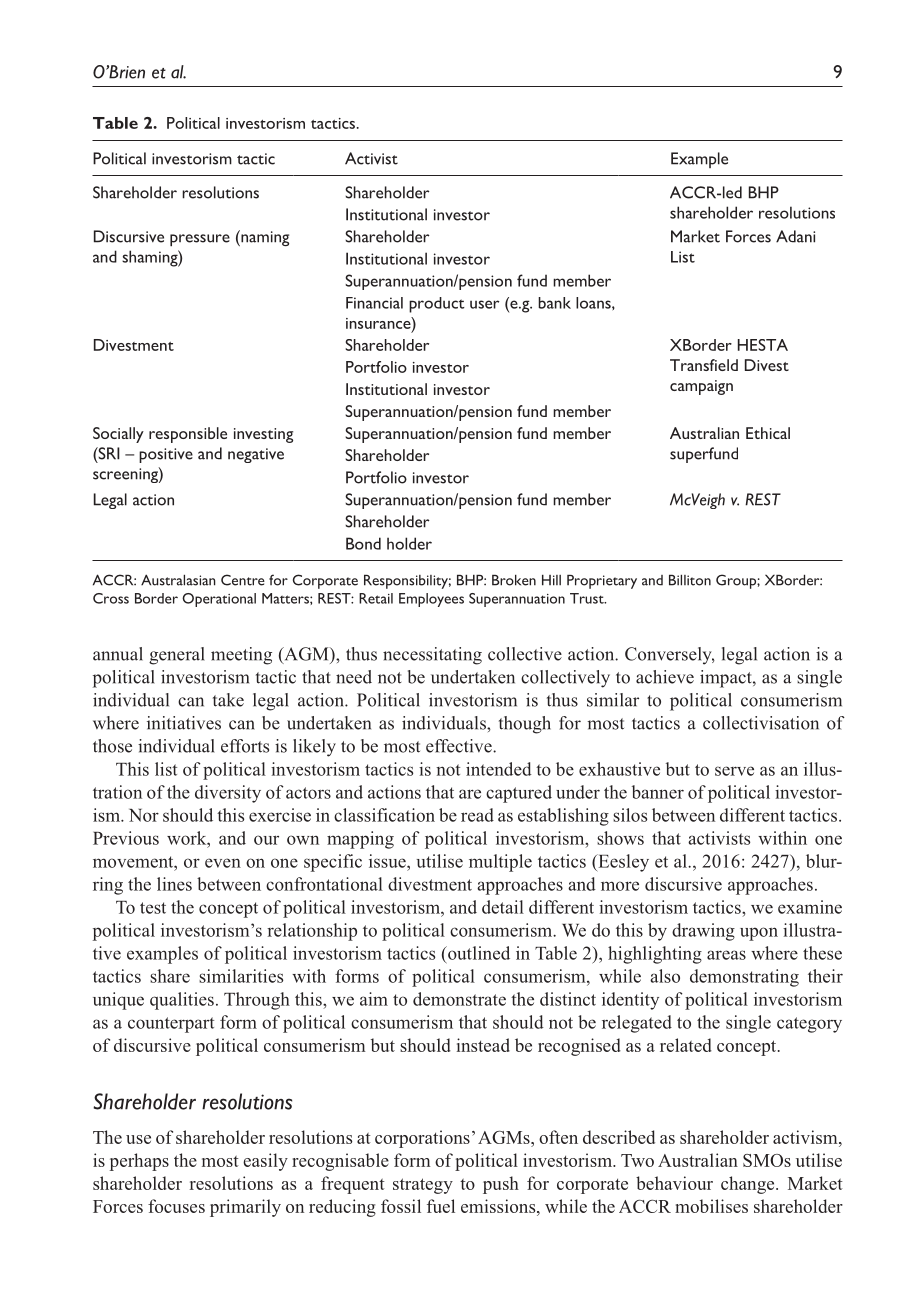 The image size is (924, 1316). What do you see at coordinates (525, 725) in the page?
I see `though` at bounding box center [525, 725].
